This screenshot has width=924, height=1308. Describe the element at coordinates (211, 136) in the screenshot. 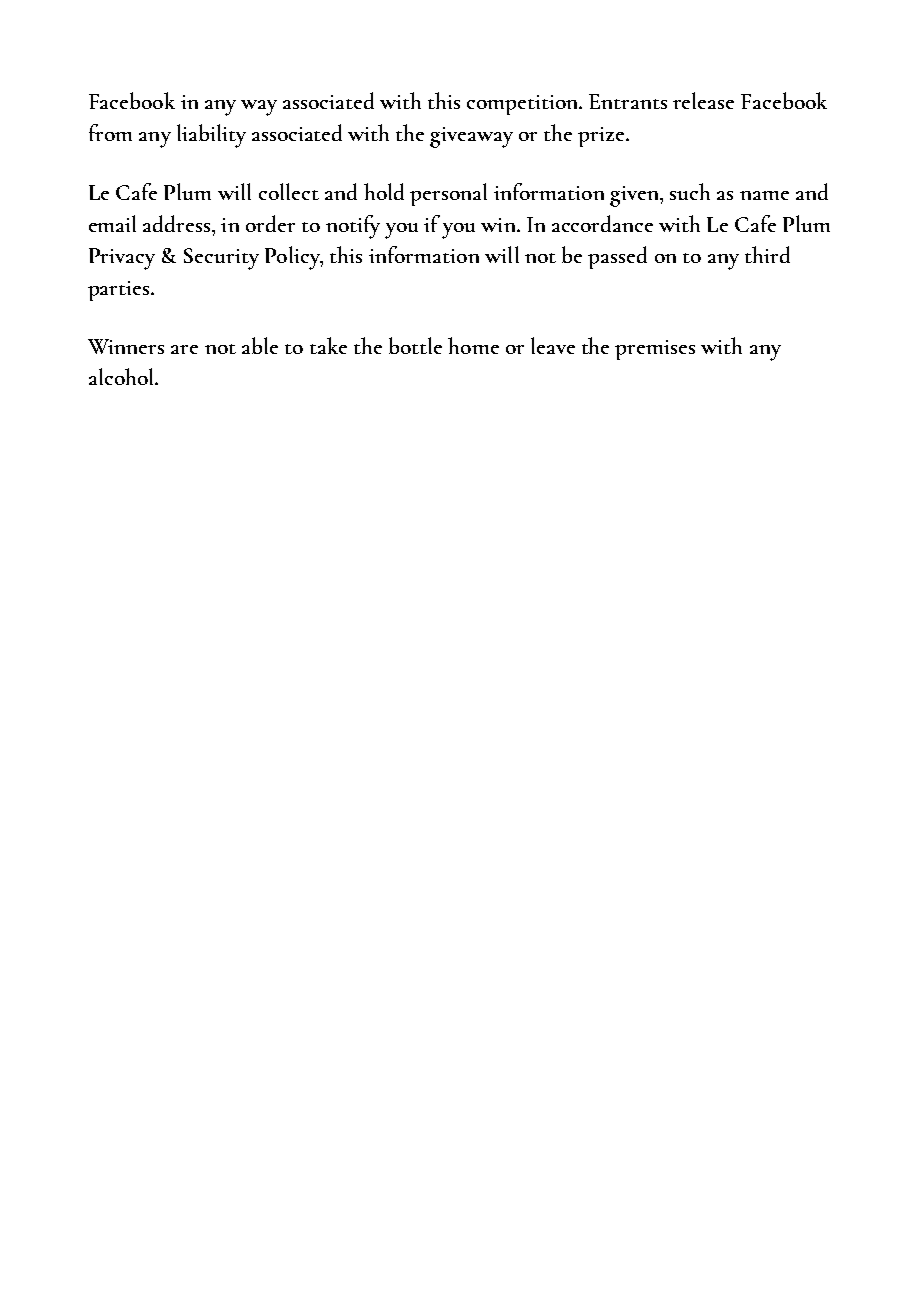

I see `liability` at that location.
